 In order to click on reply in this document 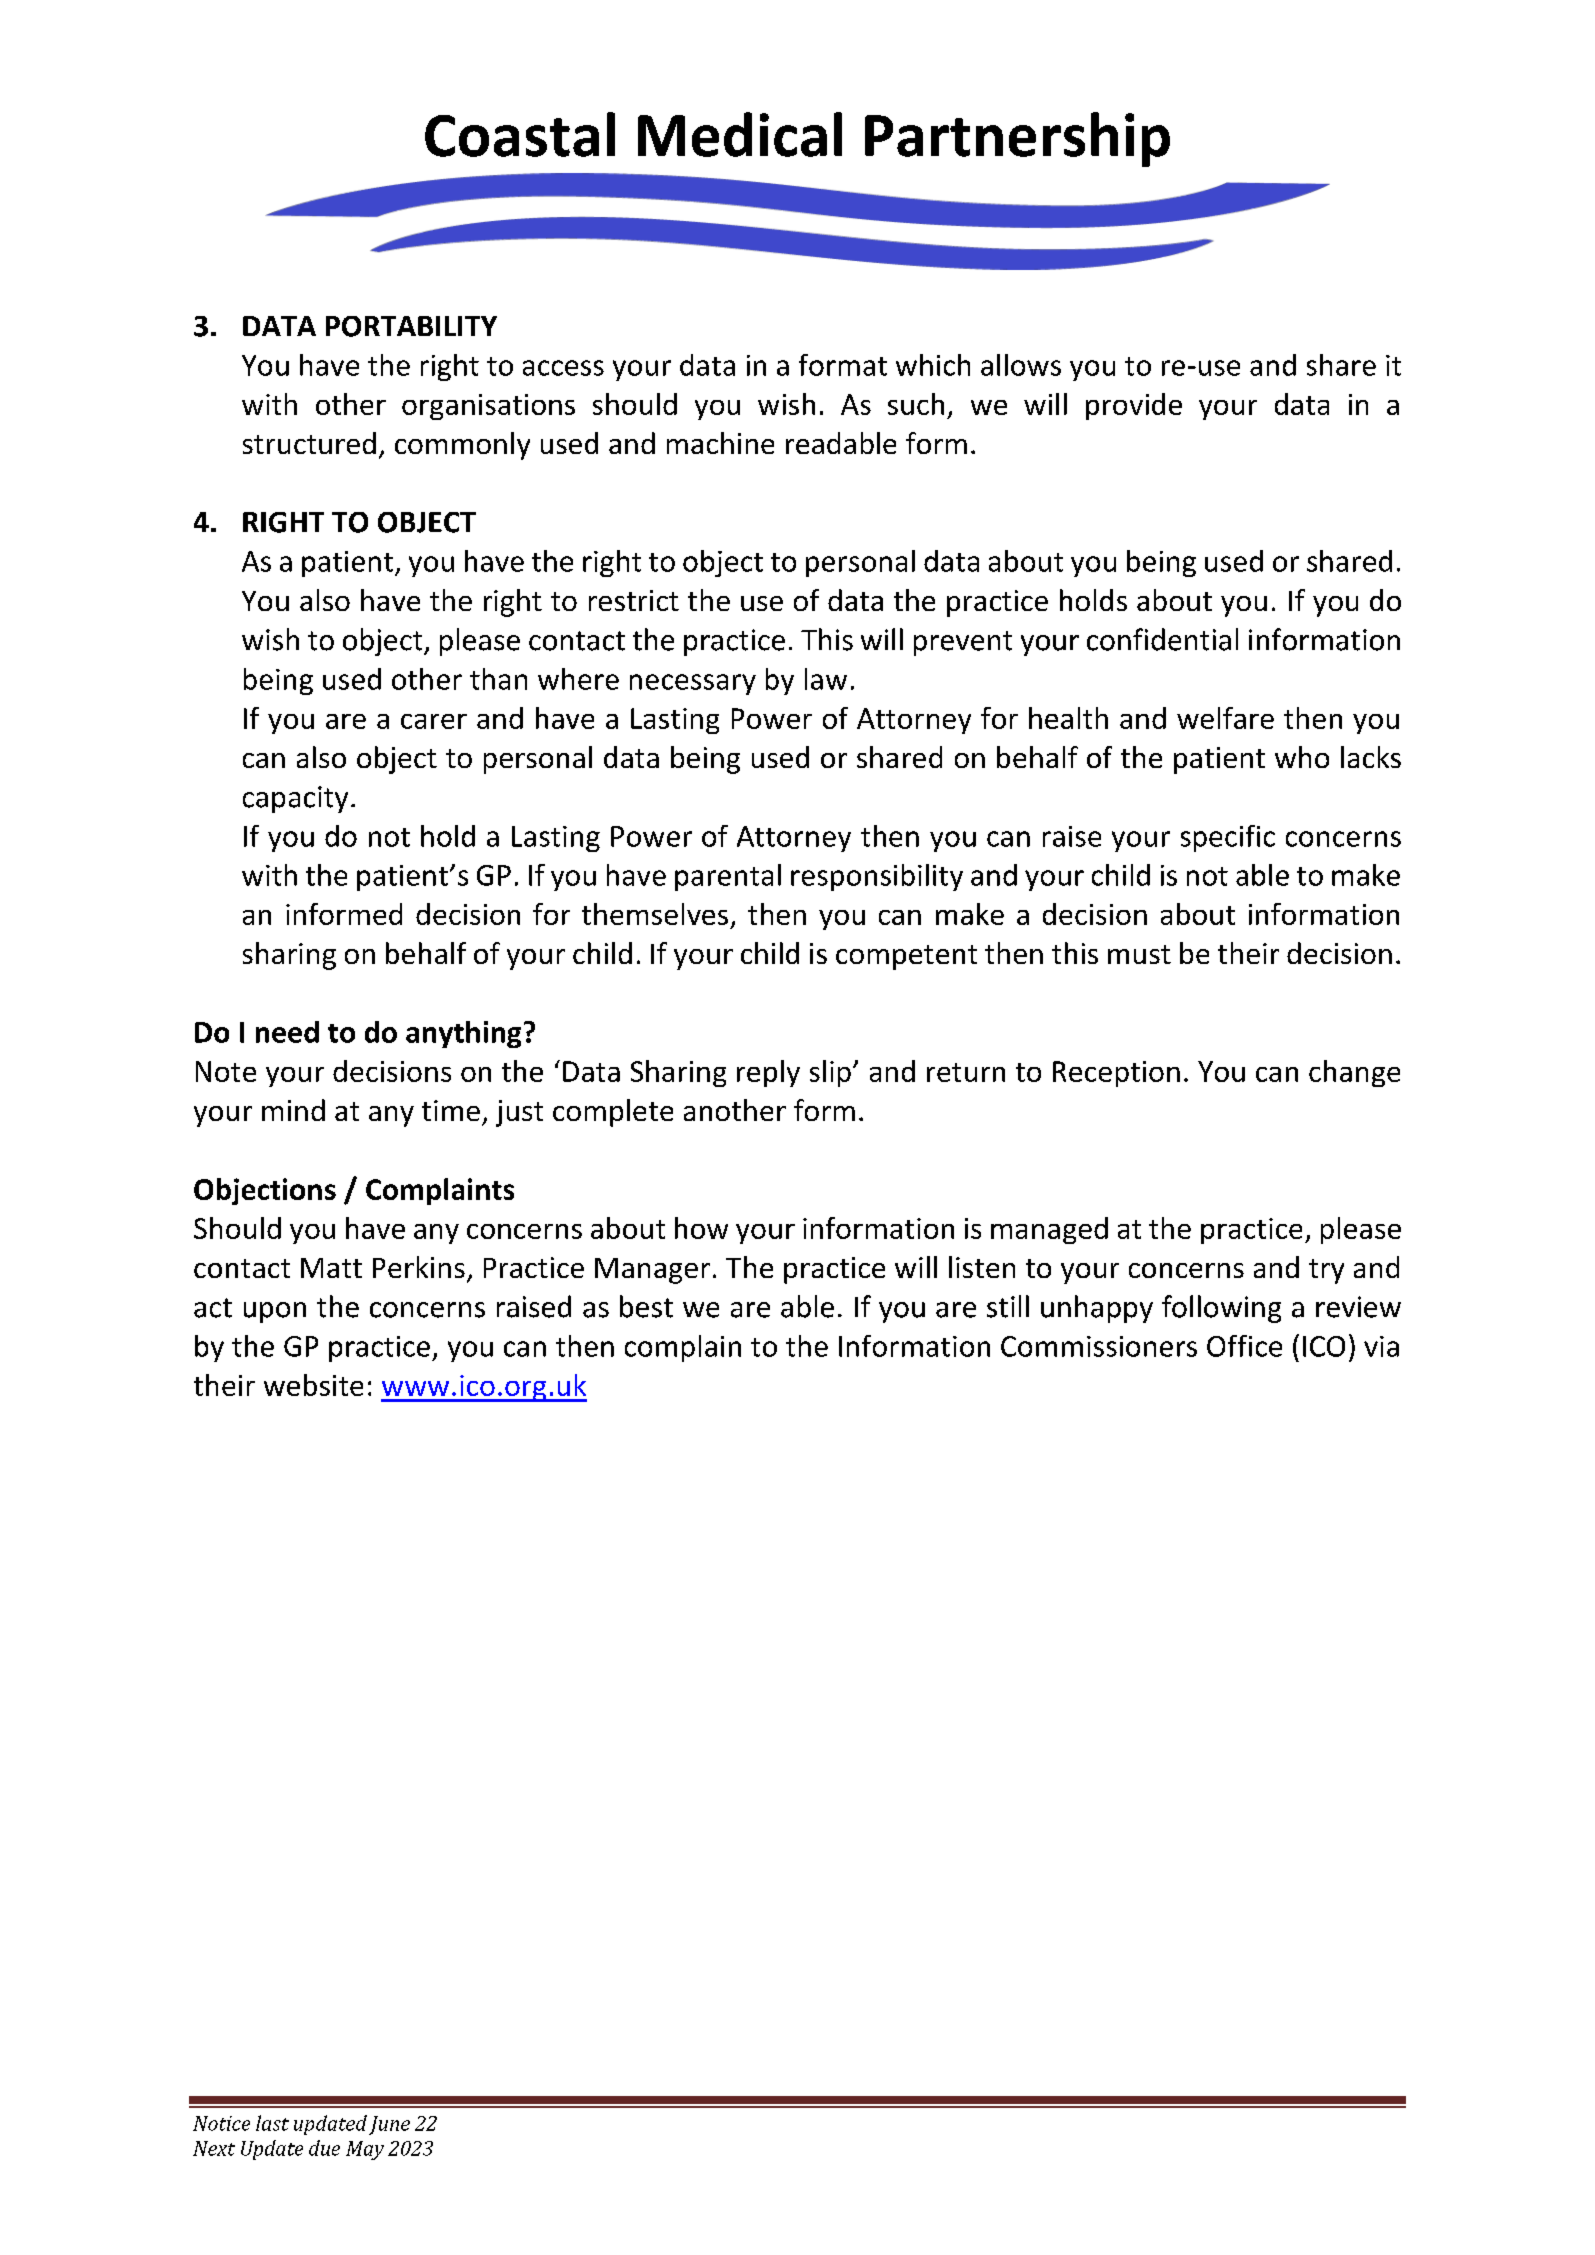, I will do `click(768, 1073)`.
